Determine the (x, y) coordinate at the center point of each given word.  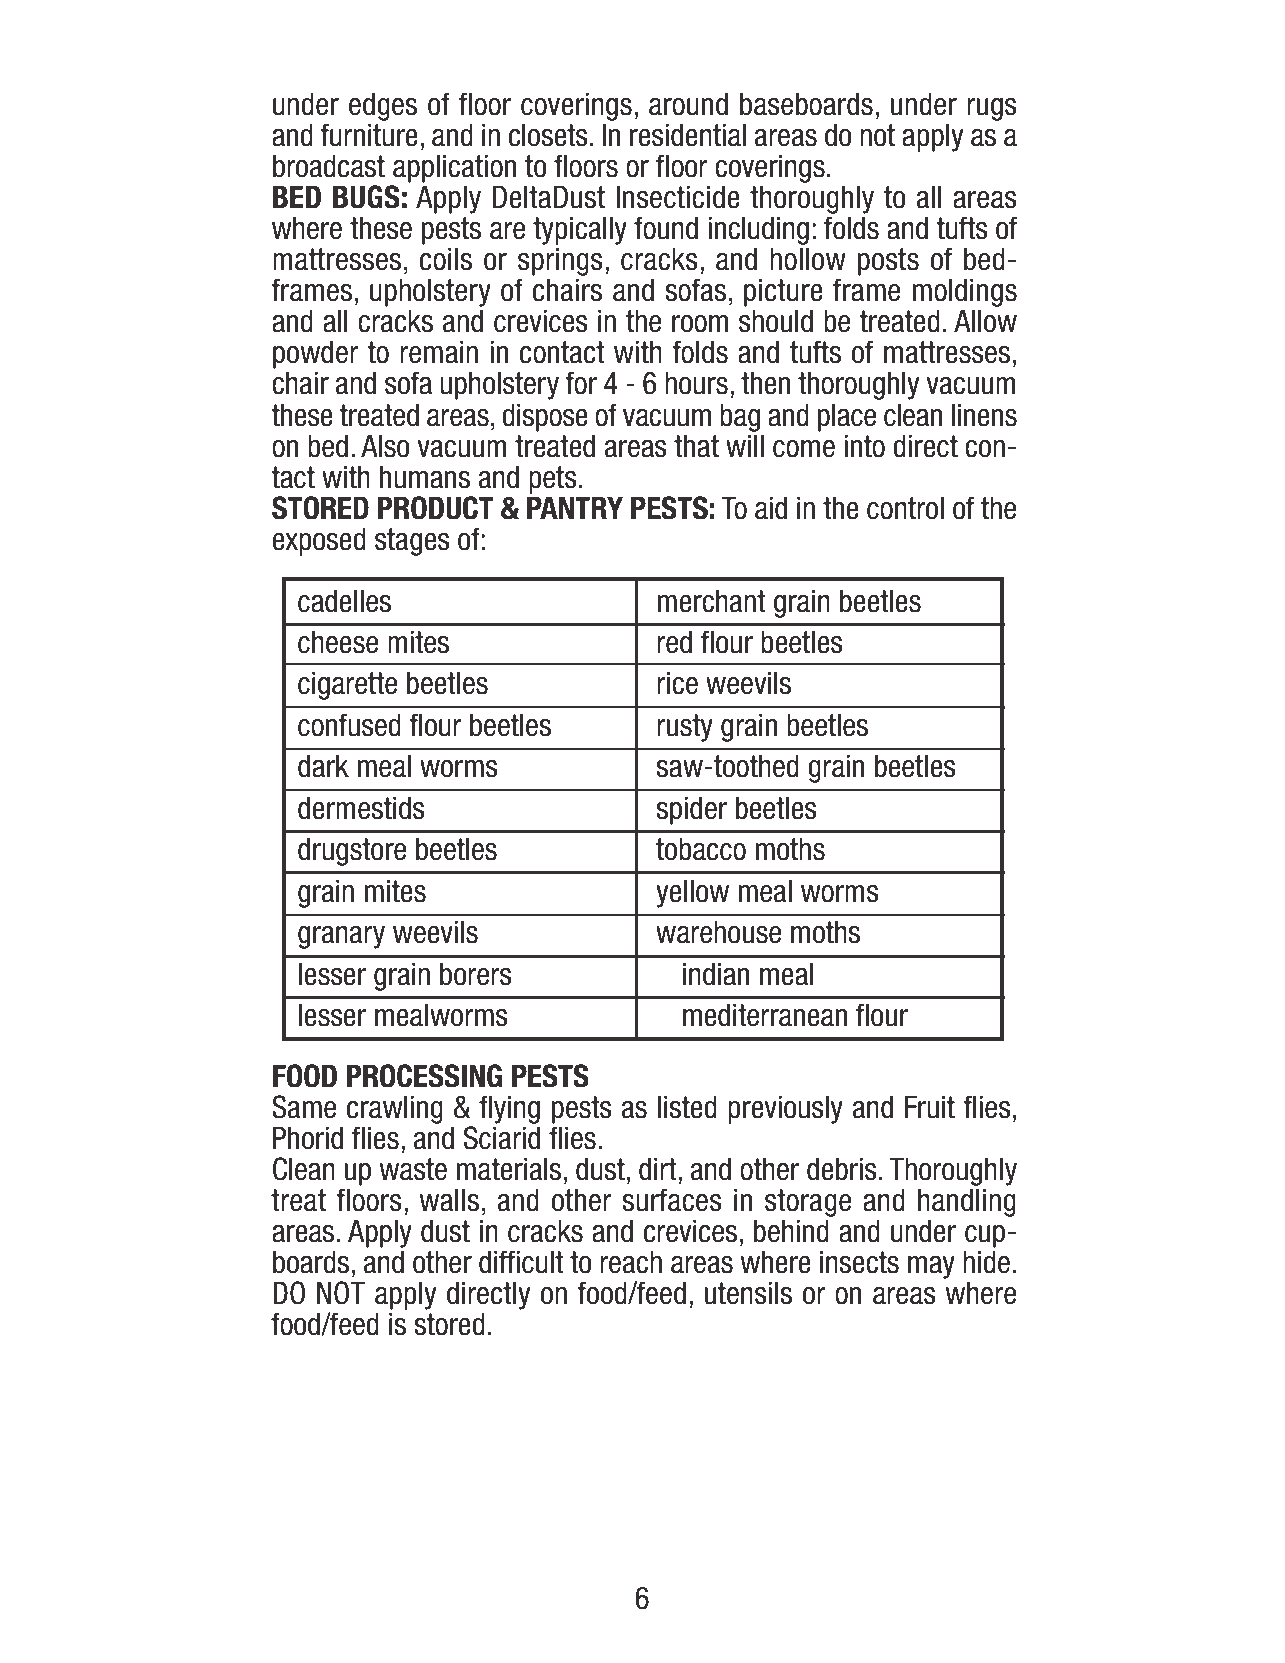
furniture (369, 135)
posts (888, 262)
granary (341, 937)
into (864, 446)
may (931, 1267)
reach (631, 1262)
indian (716, 974)
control (905, 508)
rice (677, 683)
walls (449, 1200)
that (696, 446)
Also (385, 446)
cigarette (347, 686)
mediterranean (765, 1015)
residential (688, 135)
